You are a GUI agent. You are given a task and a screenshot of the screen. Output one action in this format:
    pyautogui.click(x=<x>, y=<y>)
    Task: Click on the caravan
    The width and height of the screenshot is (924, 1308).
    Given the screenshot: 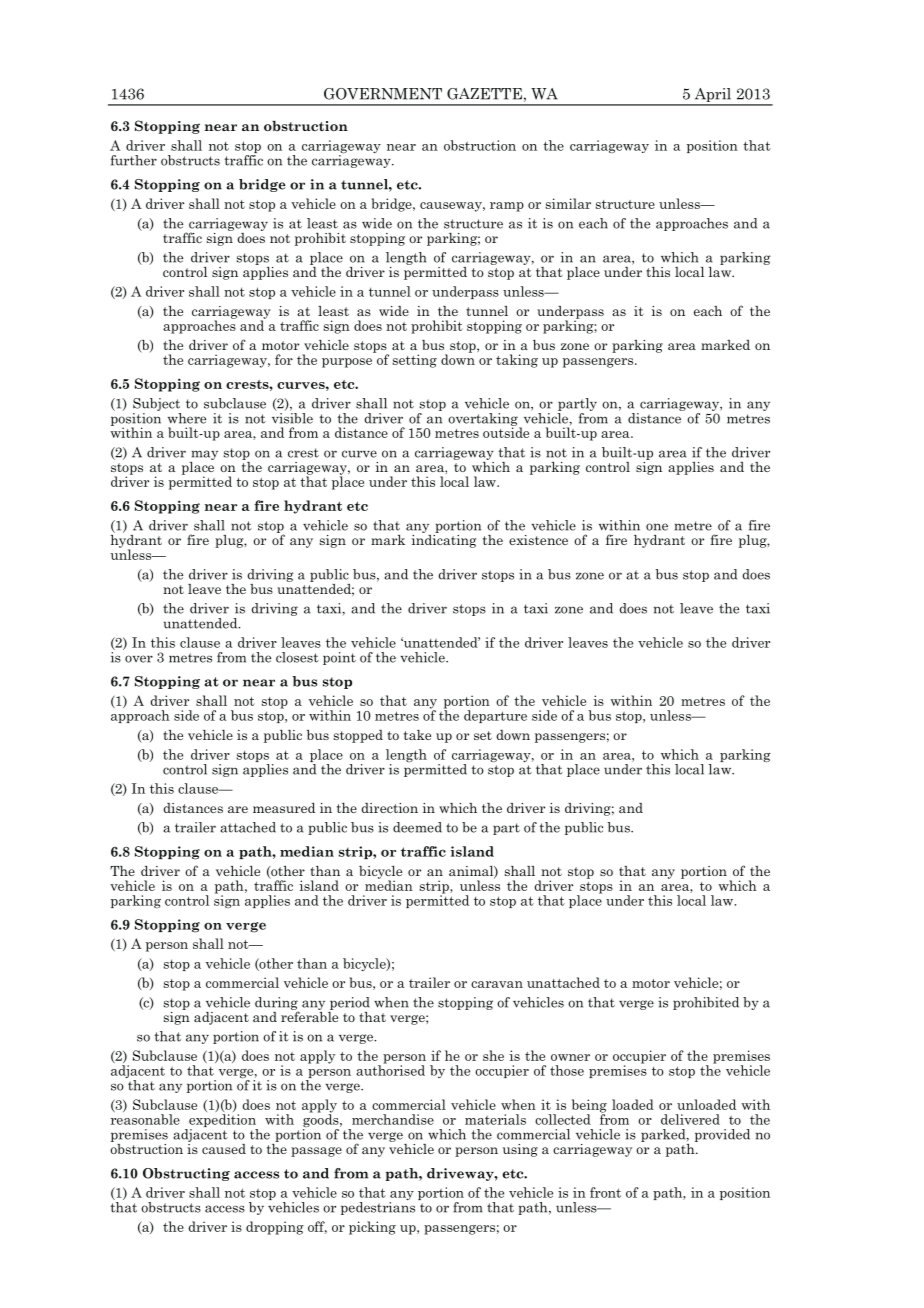 What is the action you would take?
    pyautogui.click(x=497, y=984)
